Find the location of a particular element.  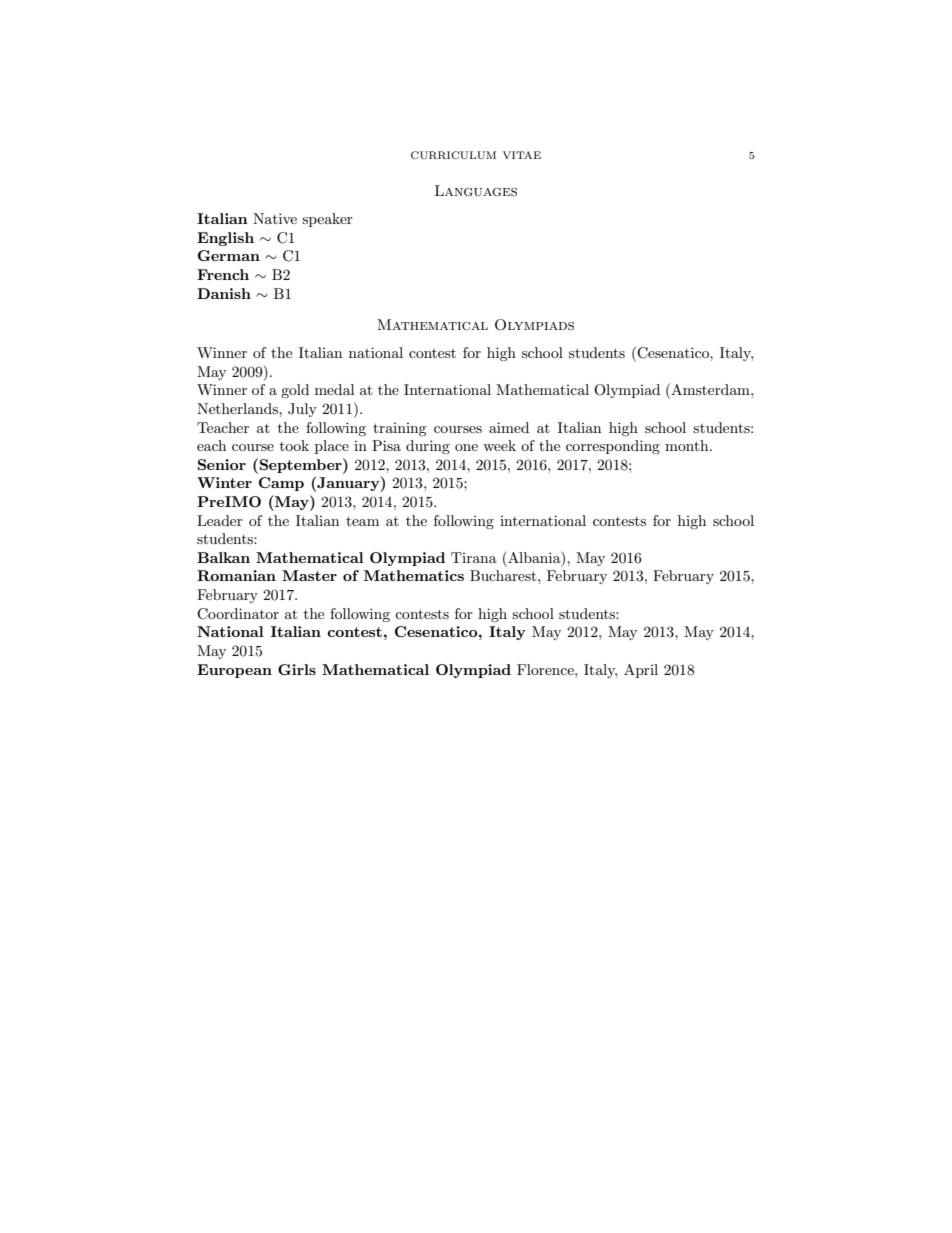

July is located at coordinates (302, 410).
